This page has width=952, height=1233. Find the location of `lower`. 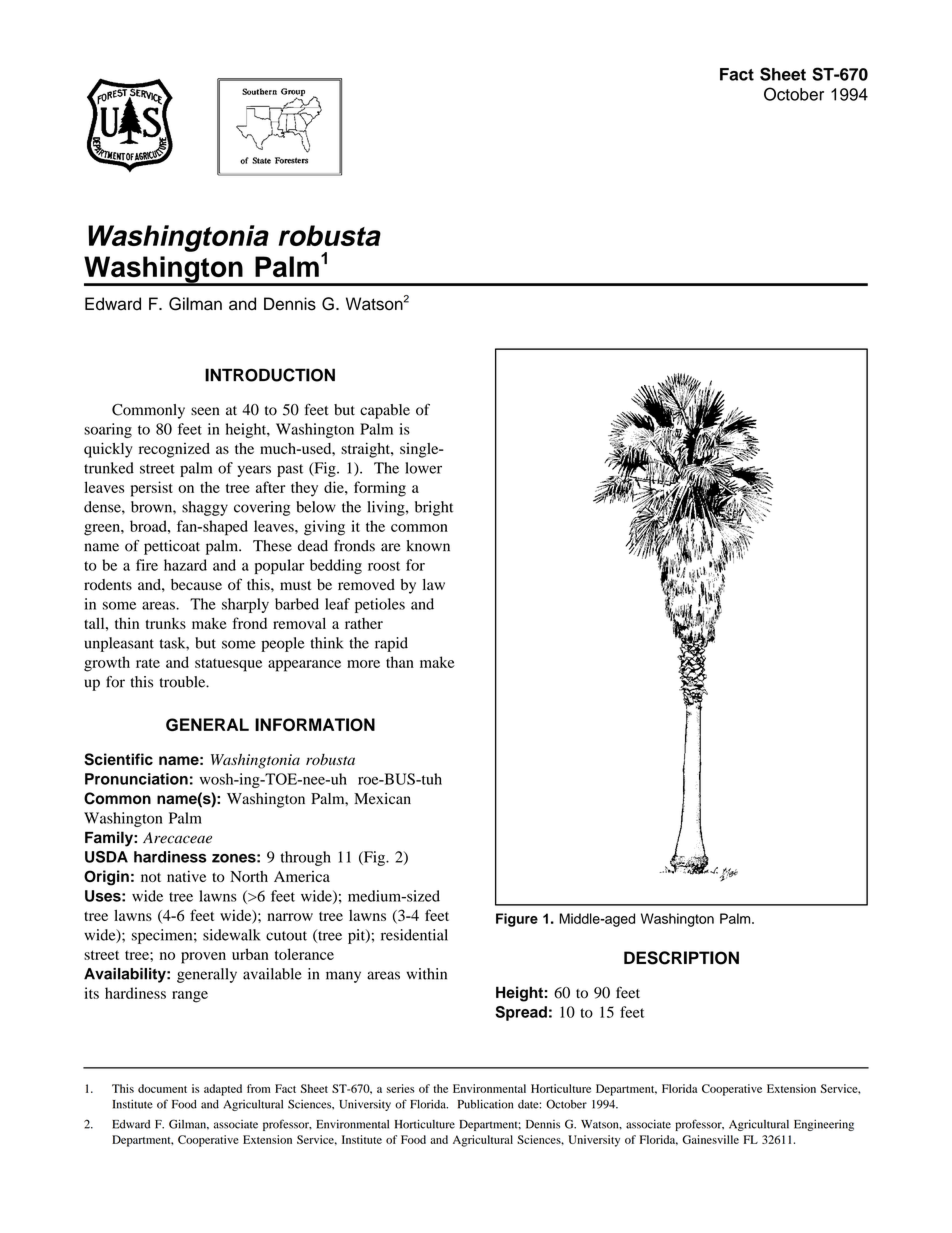

lower is located at coordinates (423, 468).
